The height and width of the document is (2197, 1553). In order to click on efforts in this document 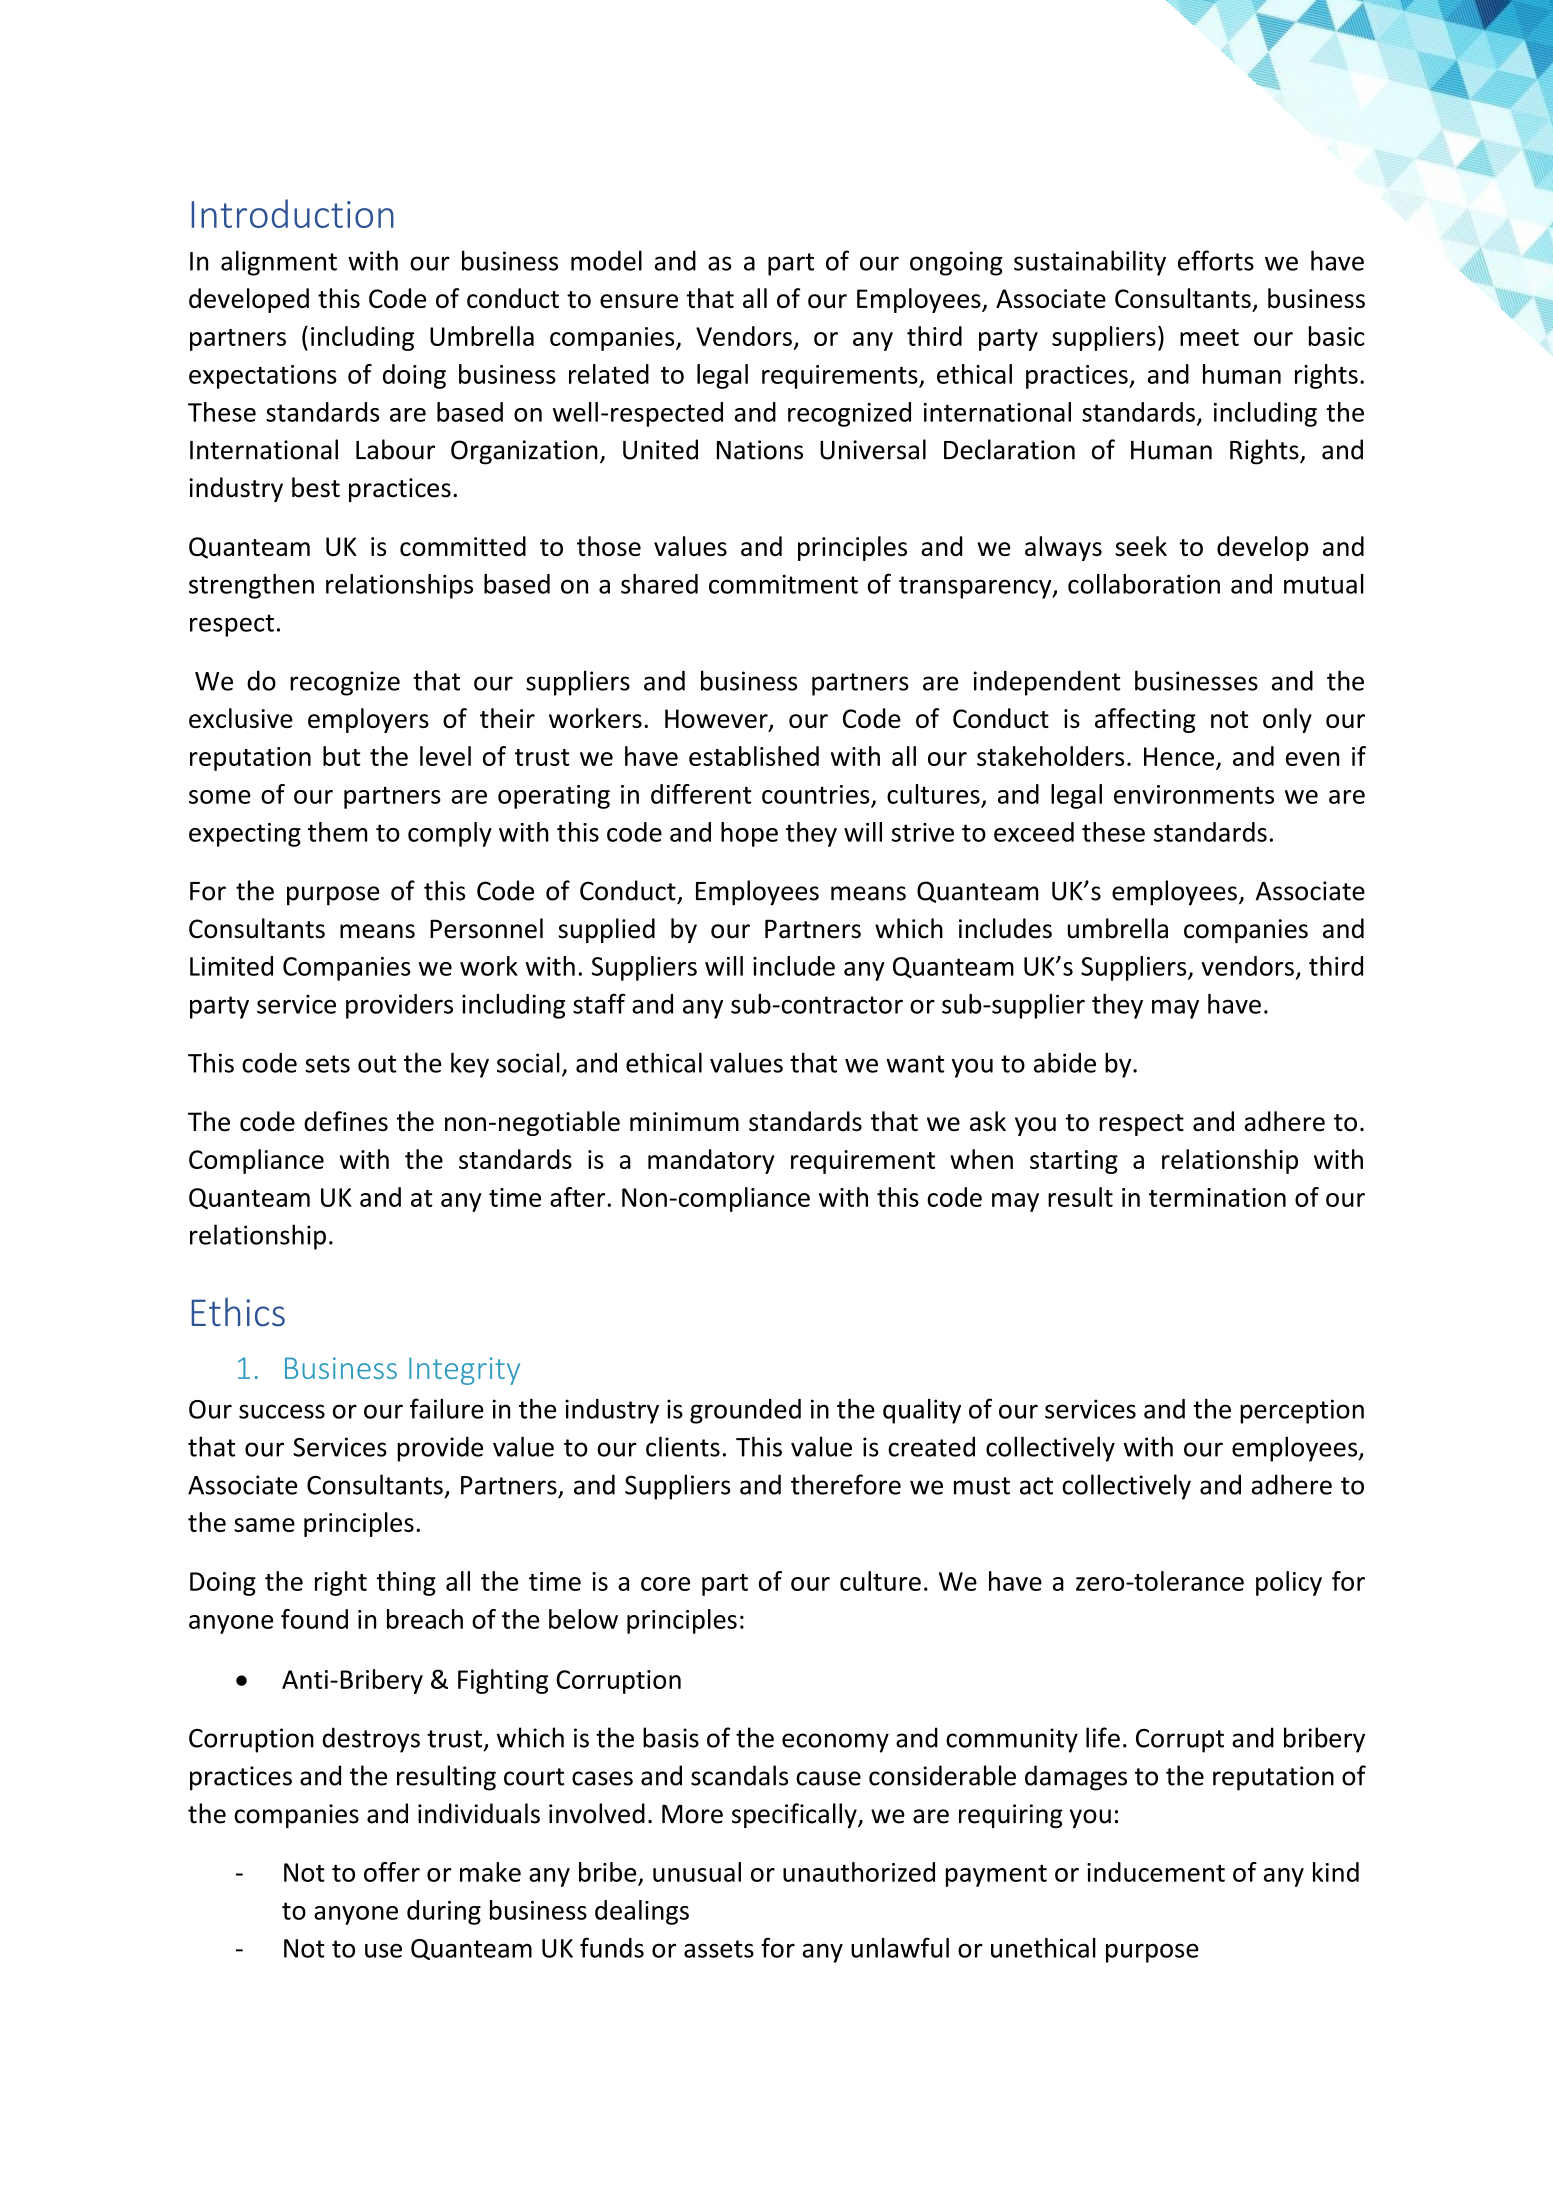, I will do `click(1216, 260)`.
